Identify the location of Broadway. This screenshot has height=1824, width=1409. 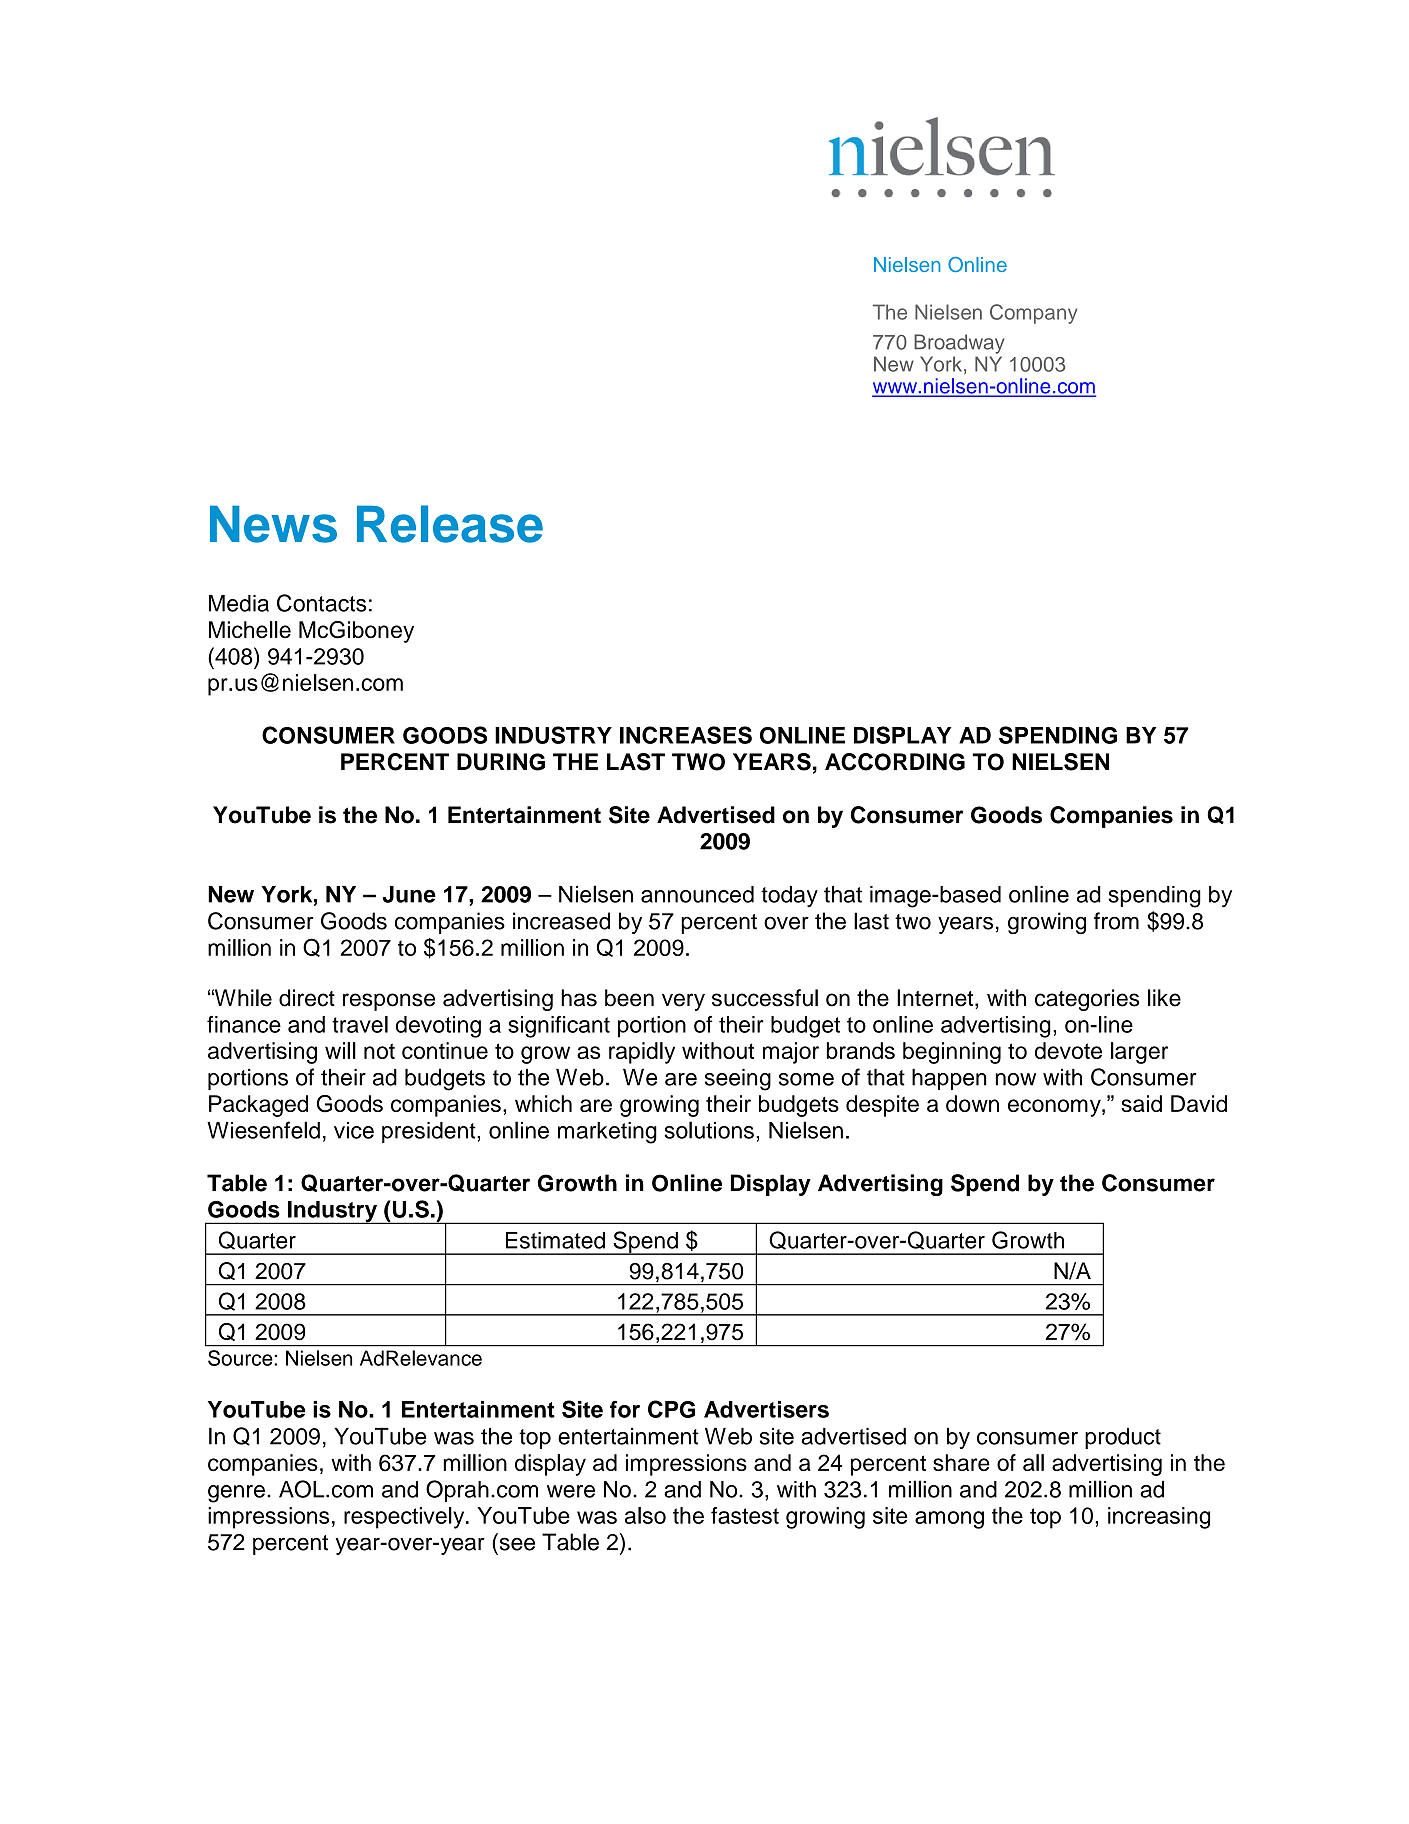
(959, 344).
